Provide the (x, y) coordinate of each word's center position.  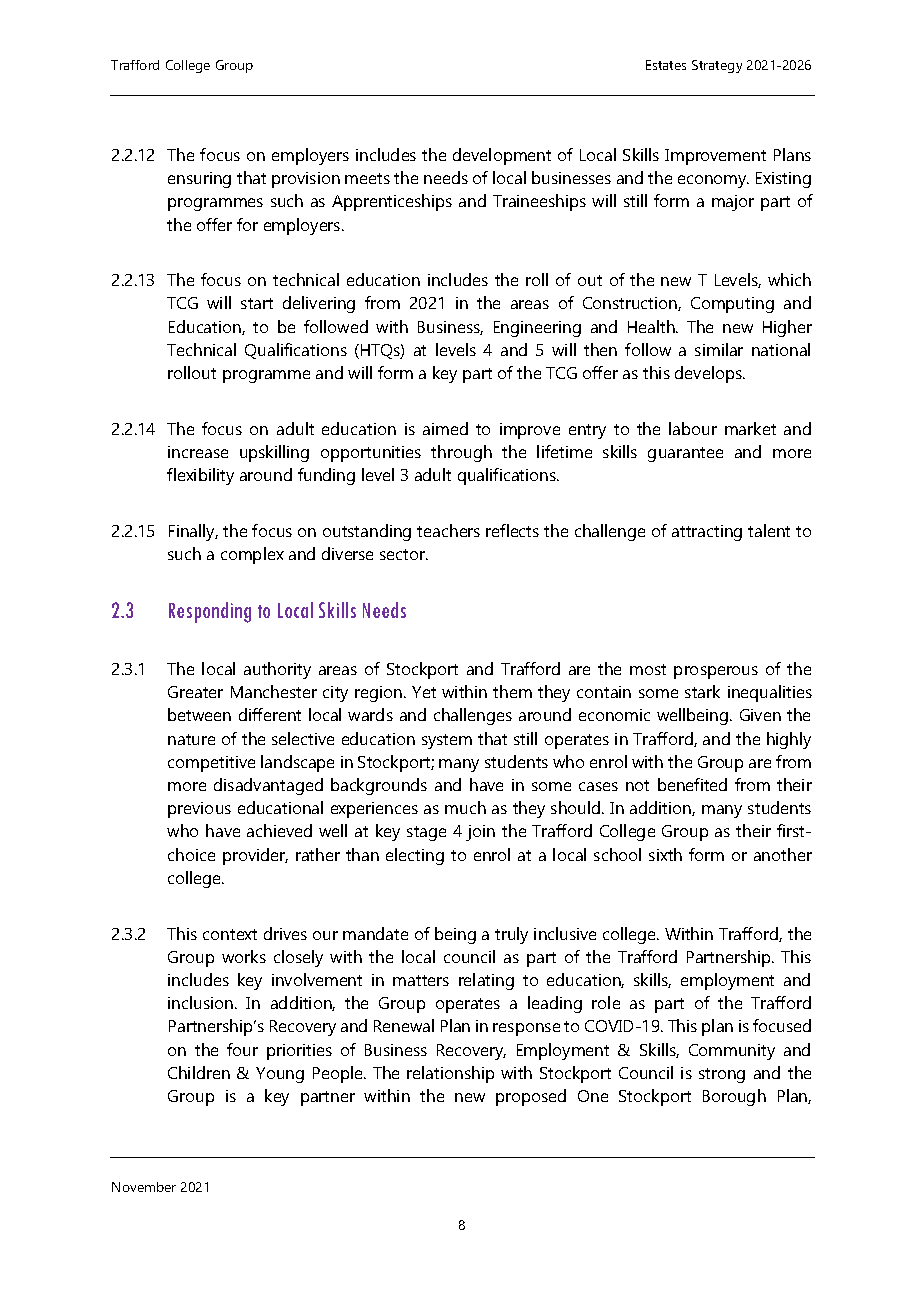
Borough (734, 1097)
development (502, 156)
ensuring (199, 180)
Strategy (717, 66)
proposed (531, 1097)
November (144, 1187)
